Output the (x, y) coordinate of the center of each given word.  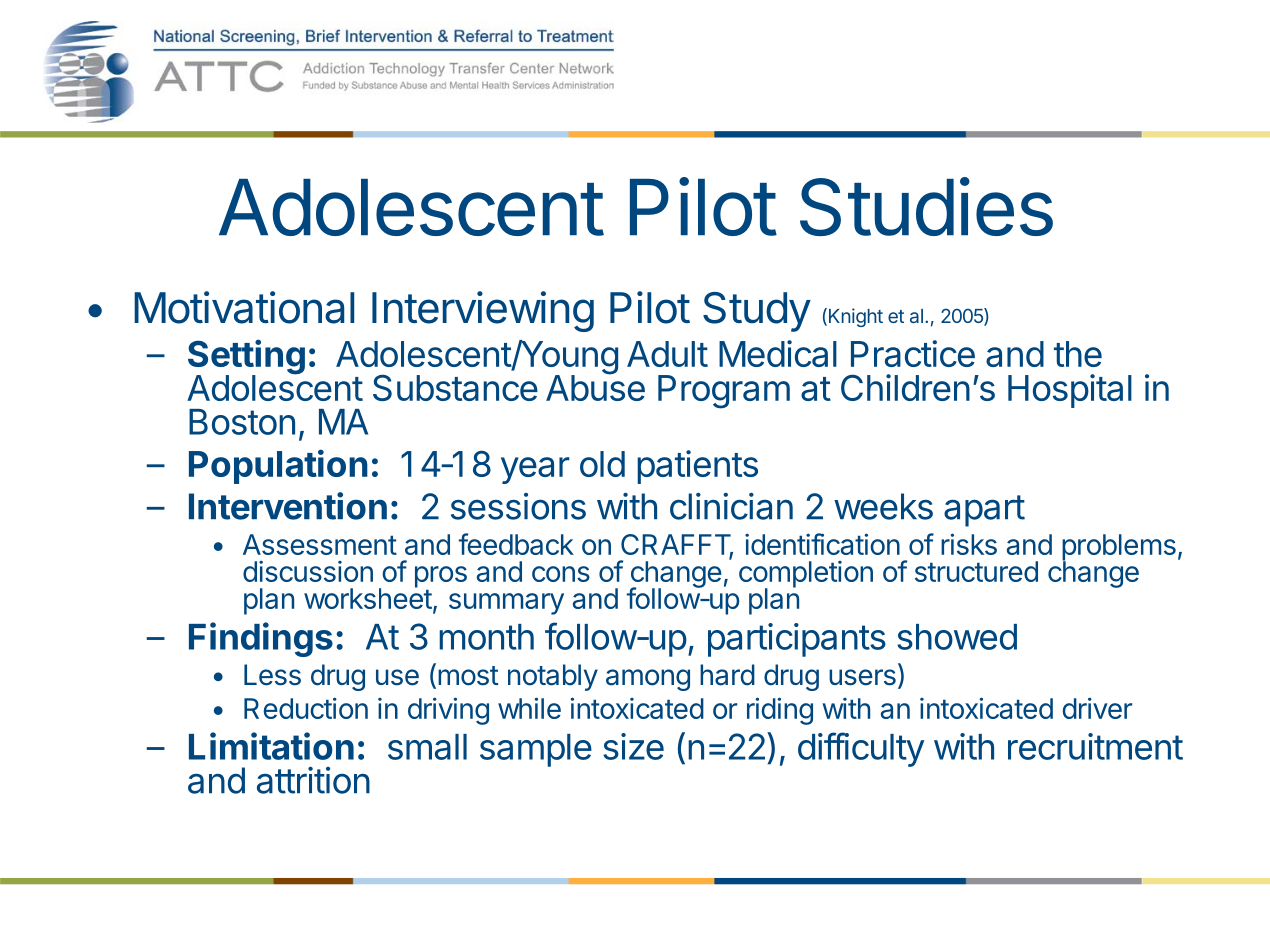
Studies (926, 206)
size (633, 746)
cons (561, 574)
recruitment (1095, 746)
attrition (313, 780)
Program (724, 392)
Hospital (1070, 391)
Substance (455, 387)
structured (976, 571)
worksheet (368, 597)
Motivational (244, 307)
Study (757, 312)
